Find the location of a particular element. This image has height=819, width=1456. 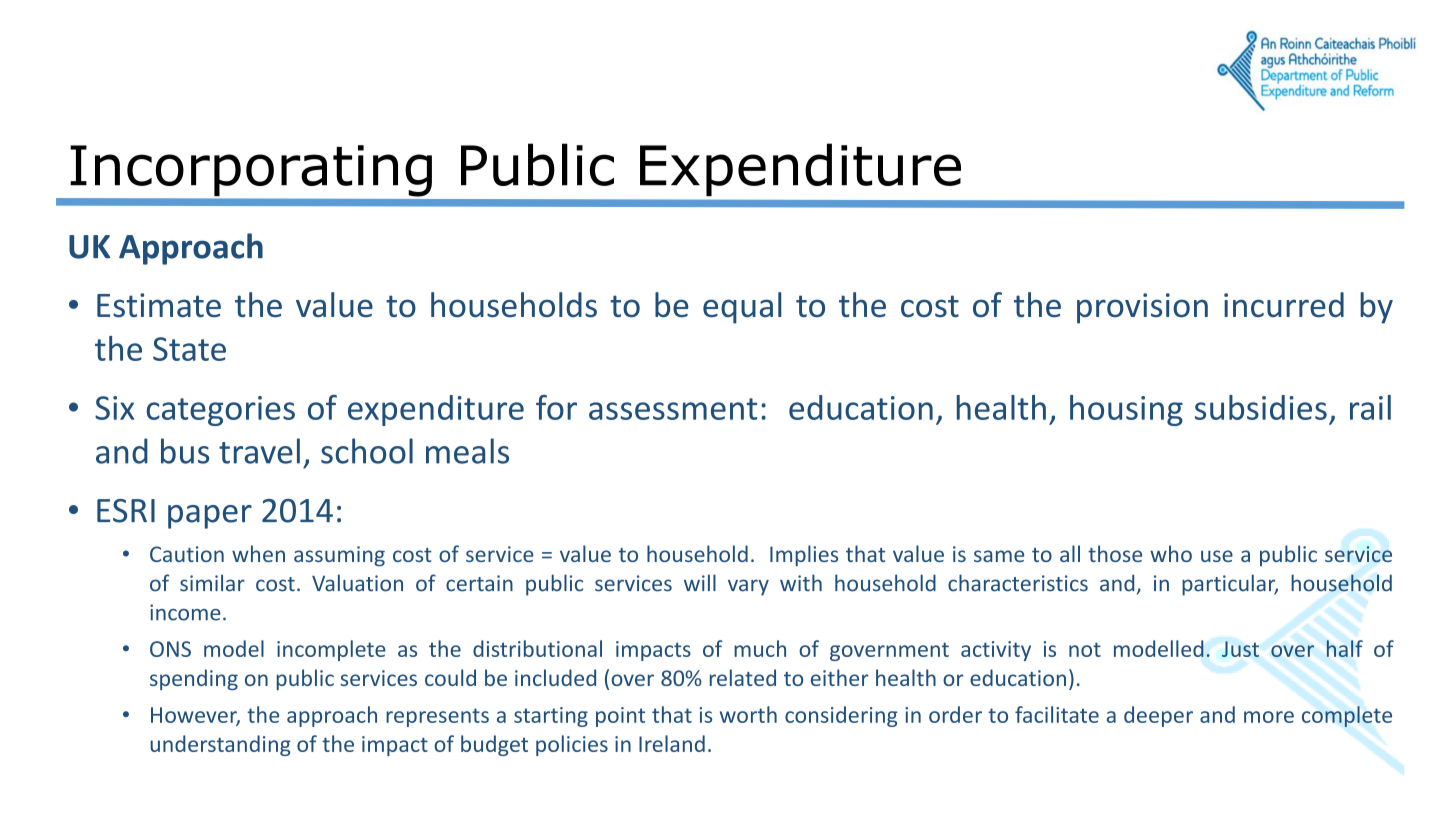

more is located at coordinates (1269, 717).
